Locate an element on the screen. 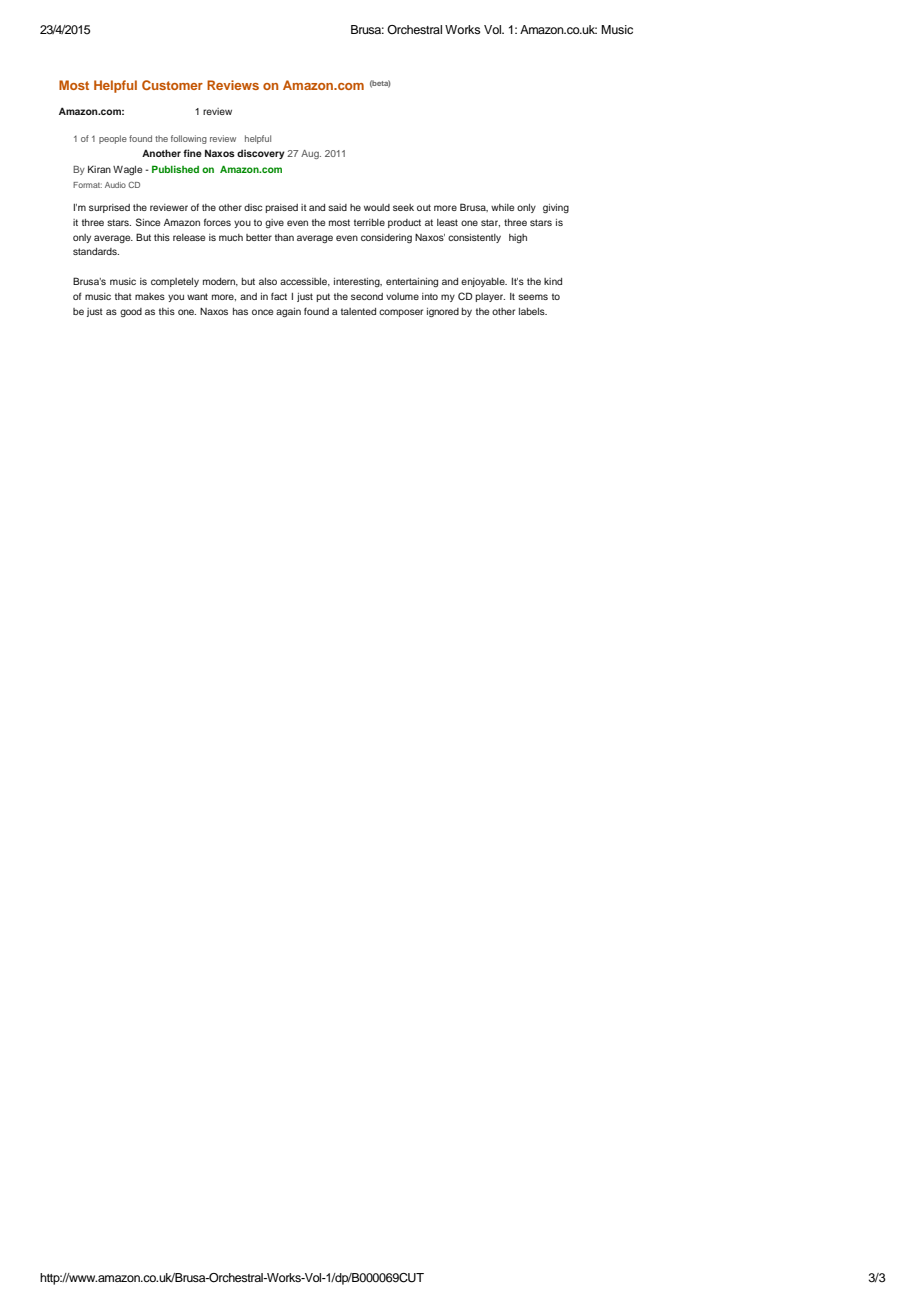 Image resolution: width=924 pixels, height=1308 pixels. said is located at coordinates (337, 207).
